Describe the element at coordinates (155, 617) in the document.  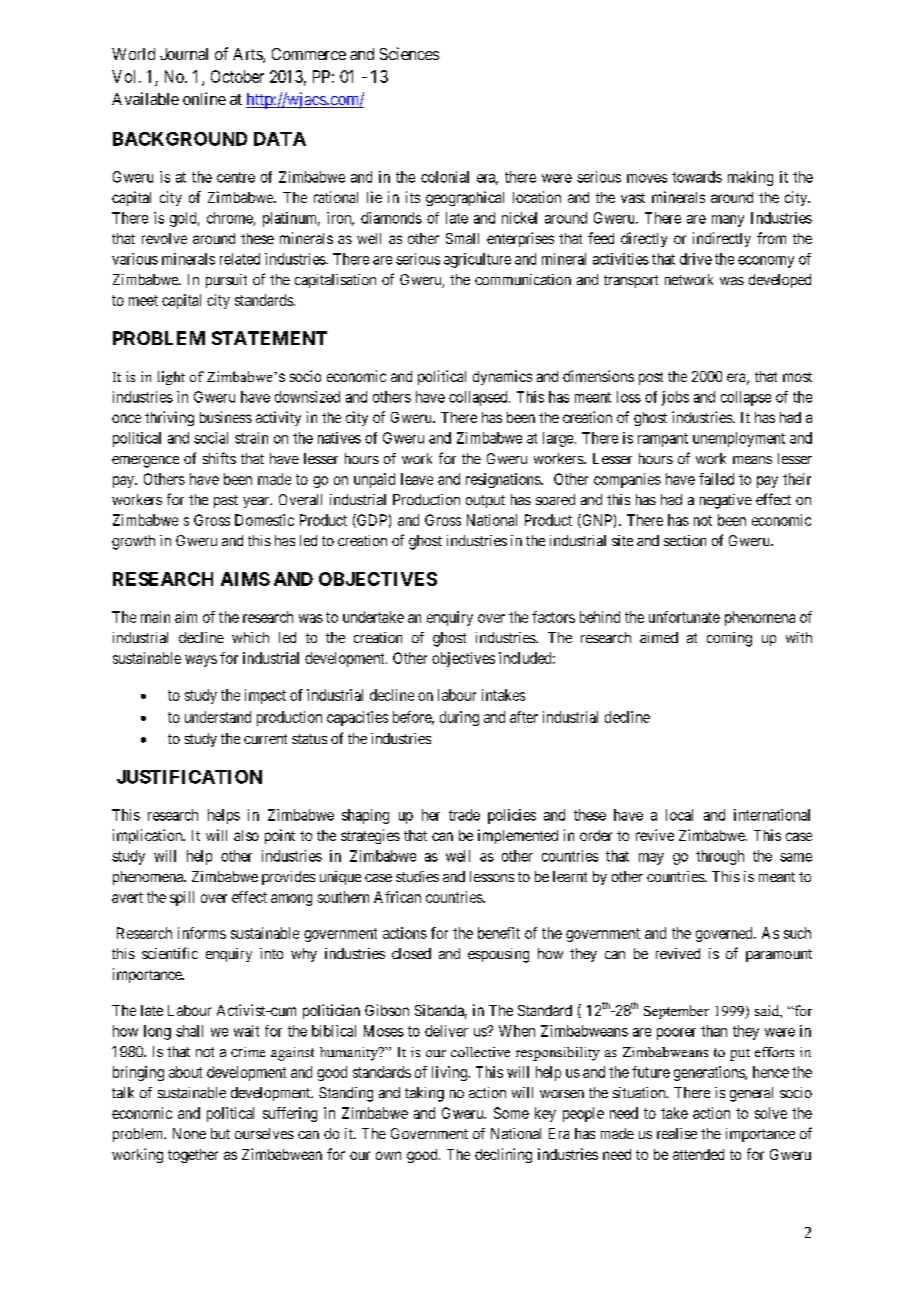
I see `main` at that location.
